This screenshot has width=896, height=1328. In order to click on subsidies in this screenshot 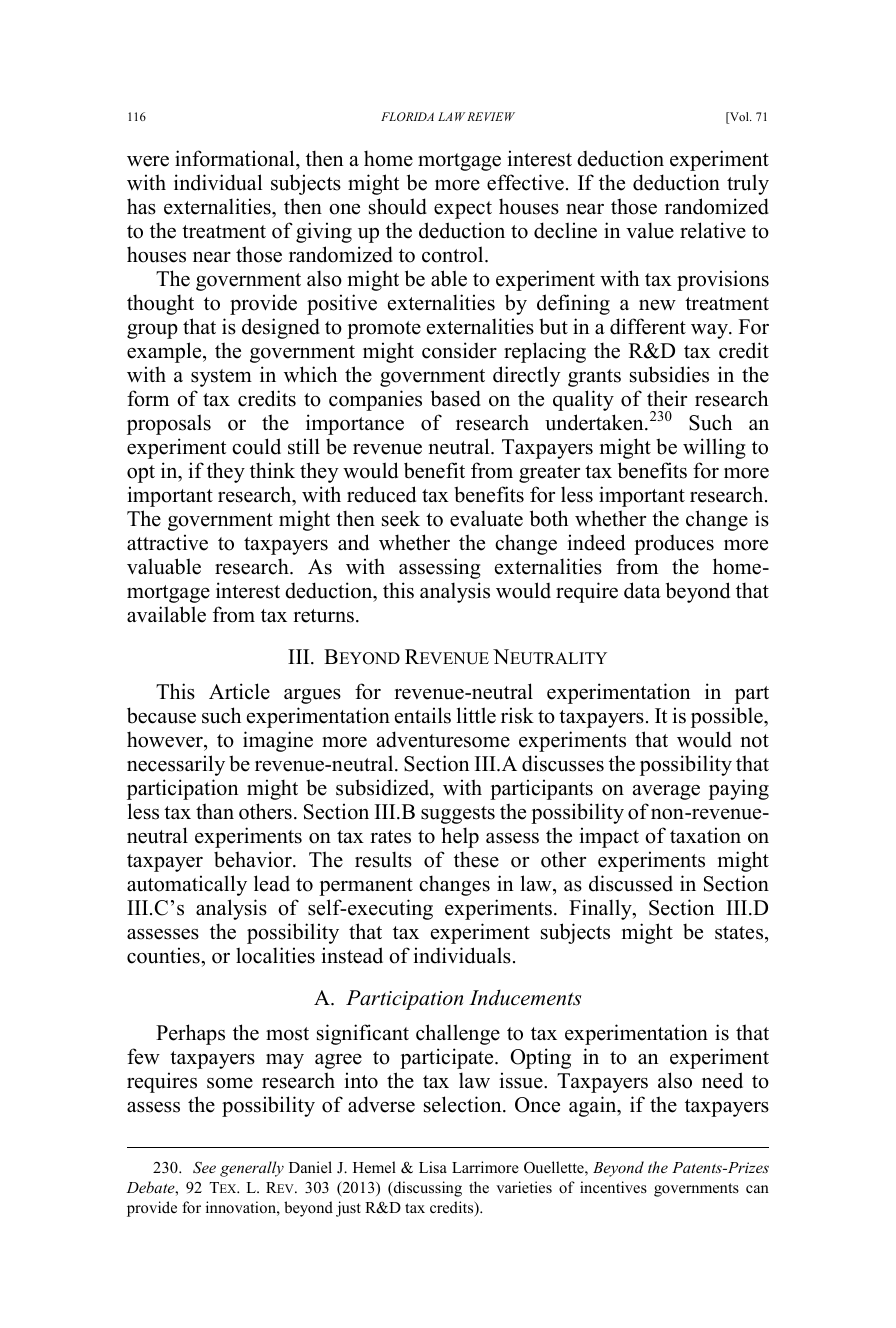, I will do `click(669, 374)`.
